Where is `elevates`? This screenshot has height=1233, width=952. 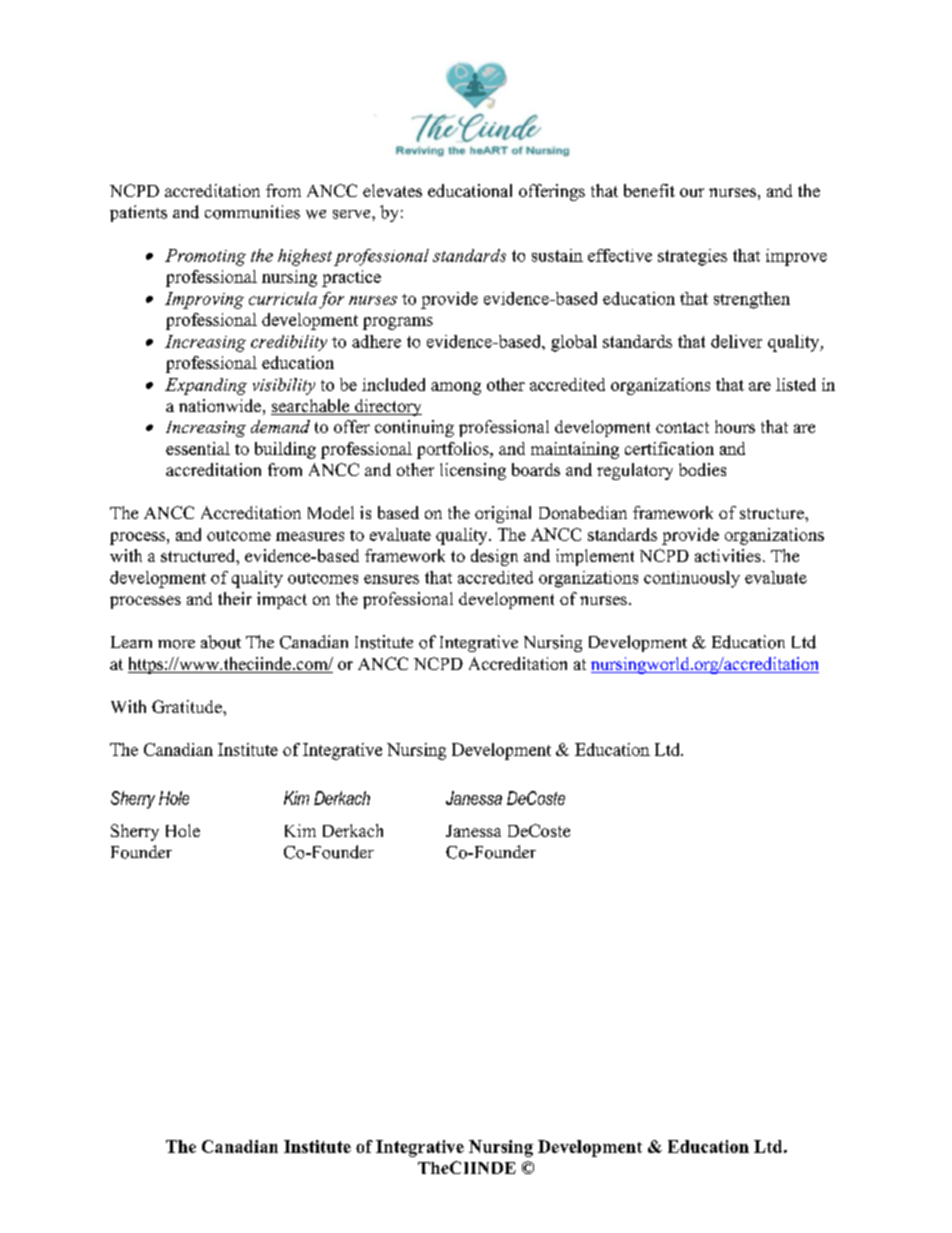 elevates is located at coordinates (392, 190).
